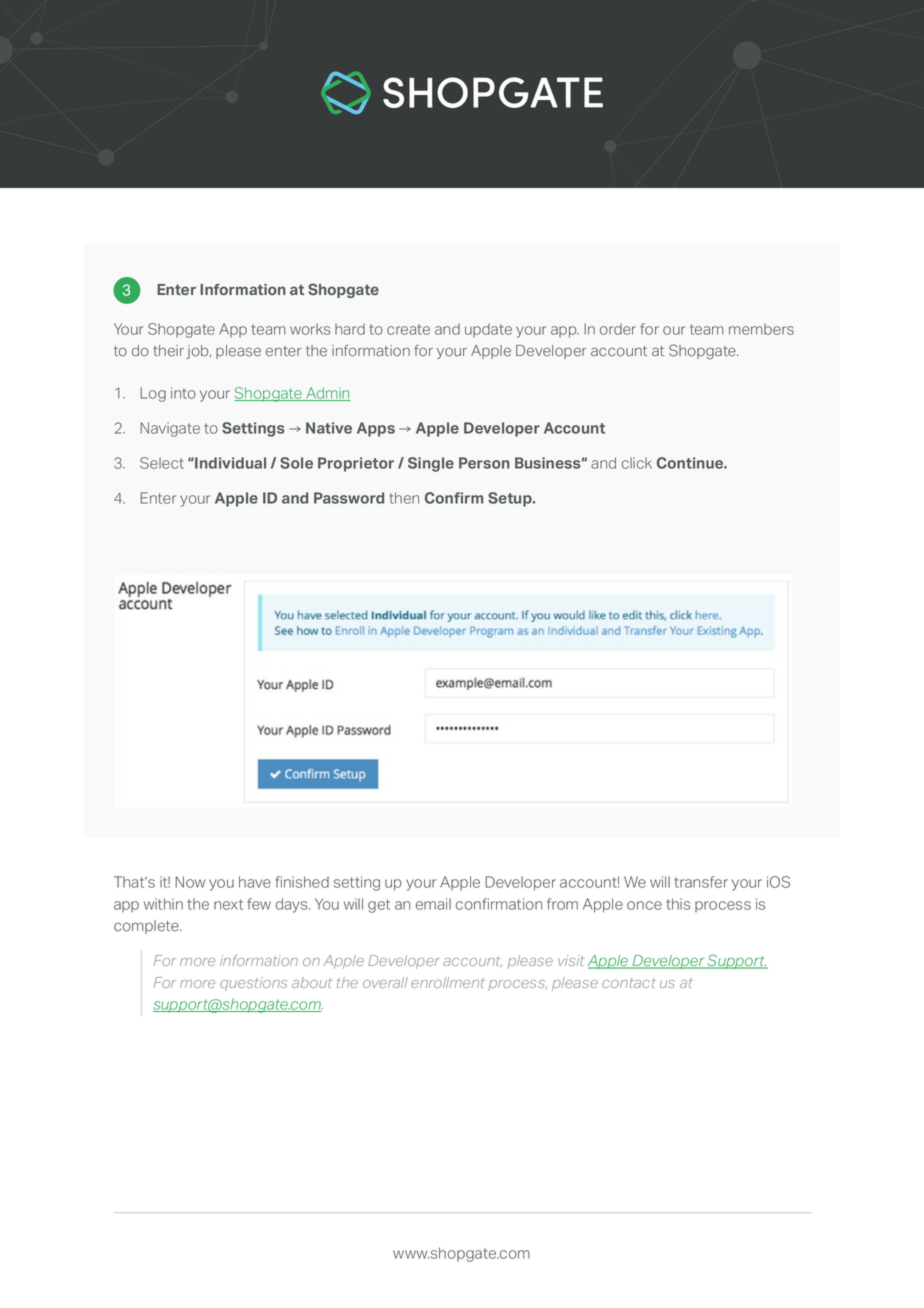 This screenshot has height=1308, width=924. I want to click on Password, so click(349, 498).
